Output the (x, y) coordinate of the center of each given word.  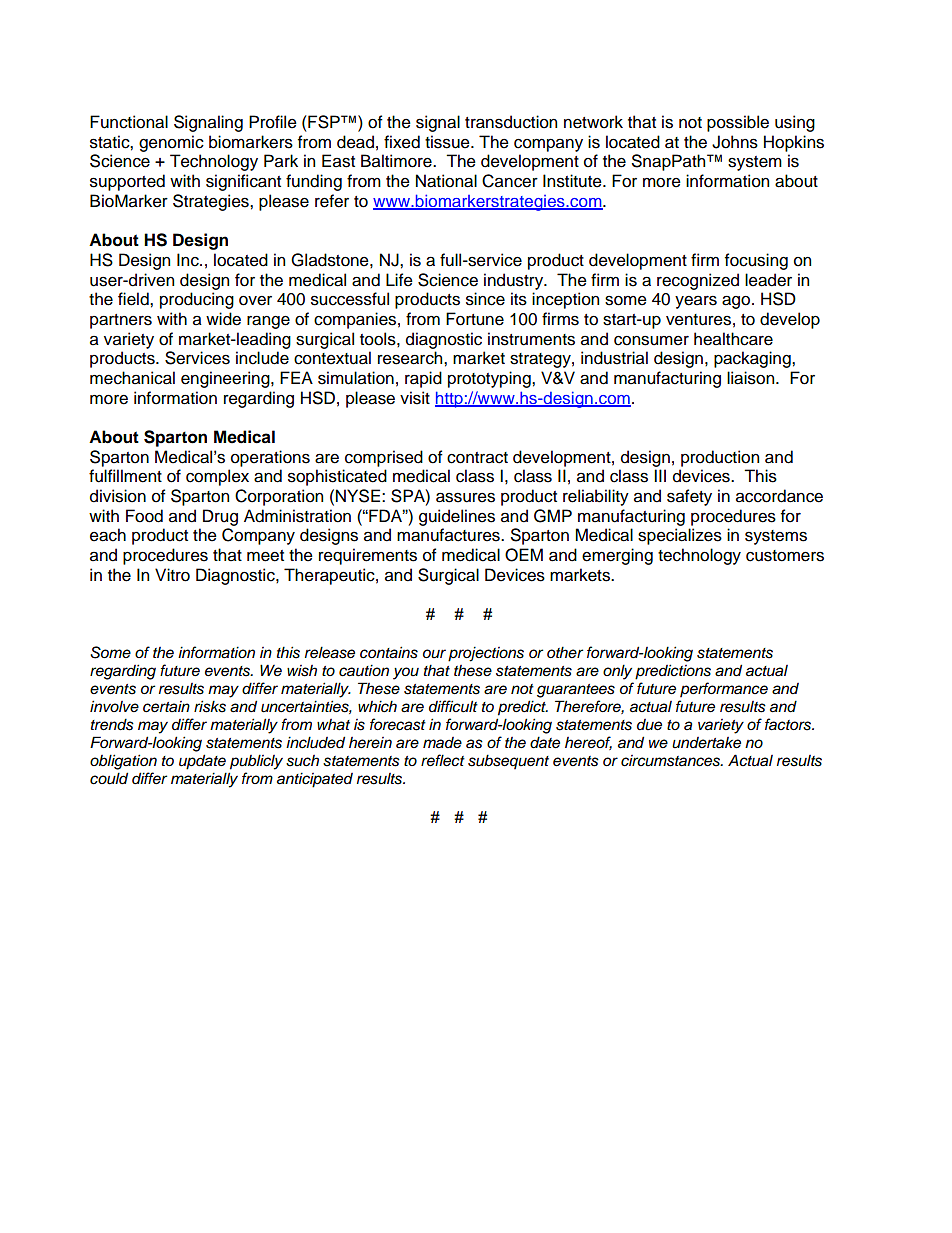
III (660, 475)
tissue (448, 142)
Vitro (172, 575)
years (696, 302)
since (485, 299)
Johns (735, 142)
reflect (443, 760)
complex (217, 477)
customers (785, 556)
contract (477, 458)
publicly (256, 762)
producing (197, 300)
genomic (171, 143)
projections (486, 654)
